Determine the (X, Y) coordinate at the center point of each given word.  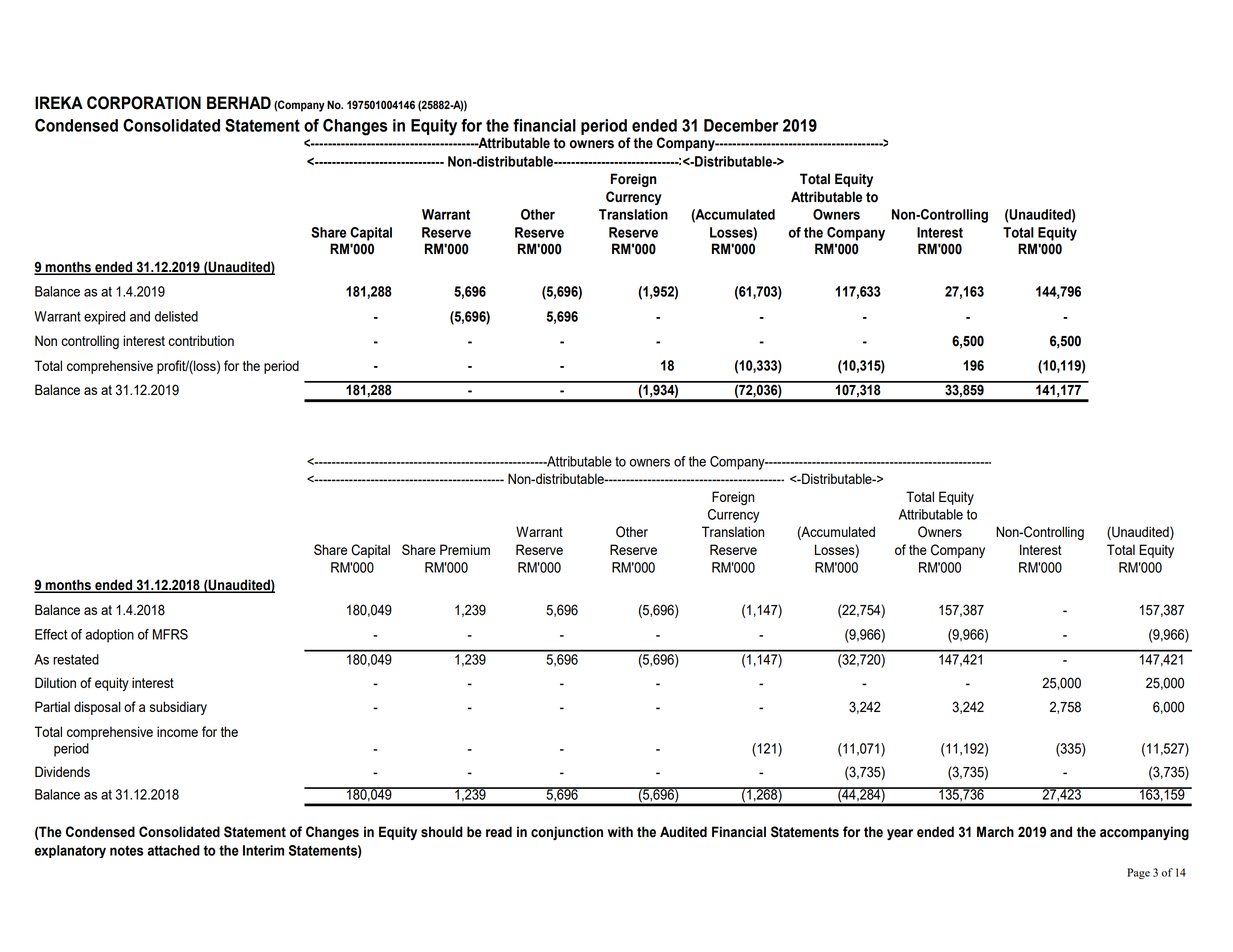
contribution (201, 340)
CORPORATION (144, 103)
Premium (465, 549)
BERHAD (239, 102)
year (900, 834)
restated (76, 659)
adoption (109, 636)
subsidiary (178, 708)
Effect (51, 634)
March (995, 832)
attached (173, 850)
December (741, 125)
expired (104, 318)
